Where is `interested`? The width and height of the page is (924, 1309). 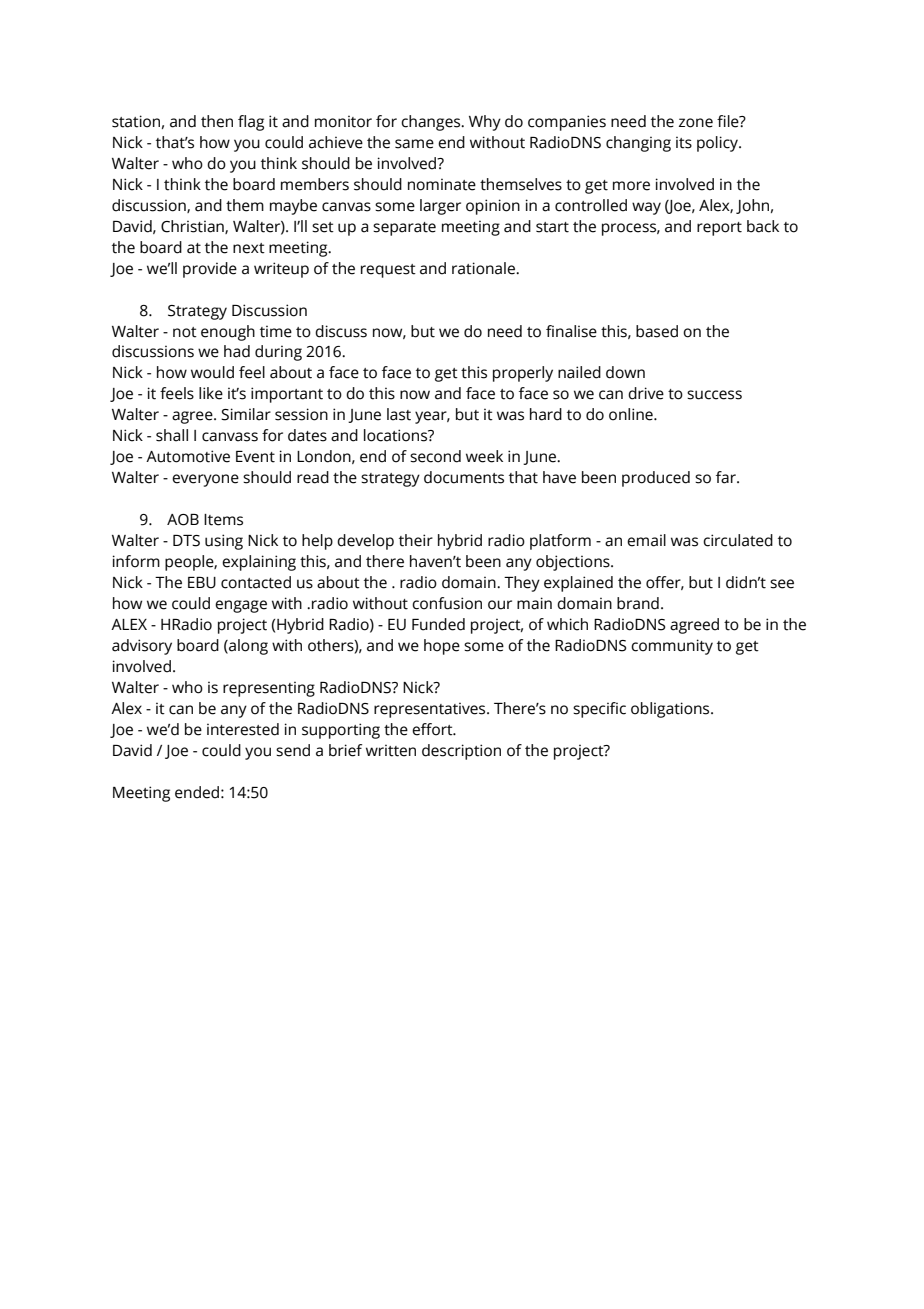
interested is located at coordinates (243, 729).
